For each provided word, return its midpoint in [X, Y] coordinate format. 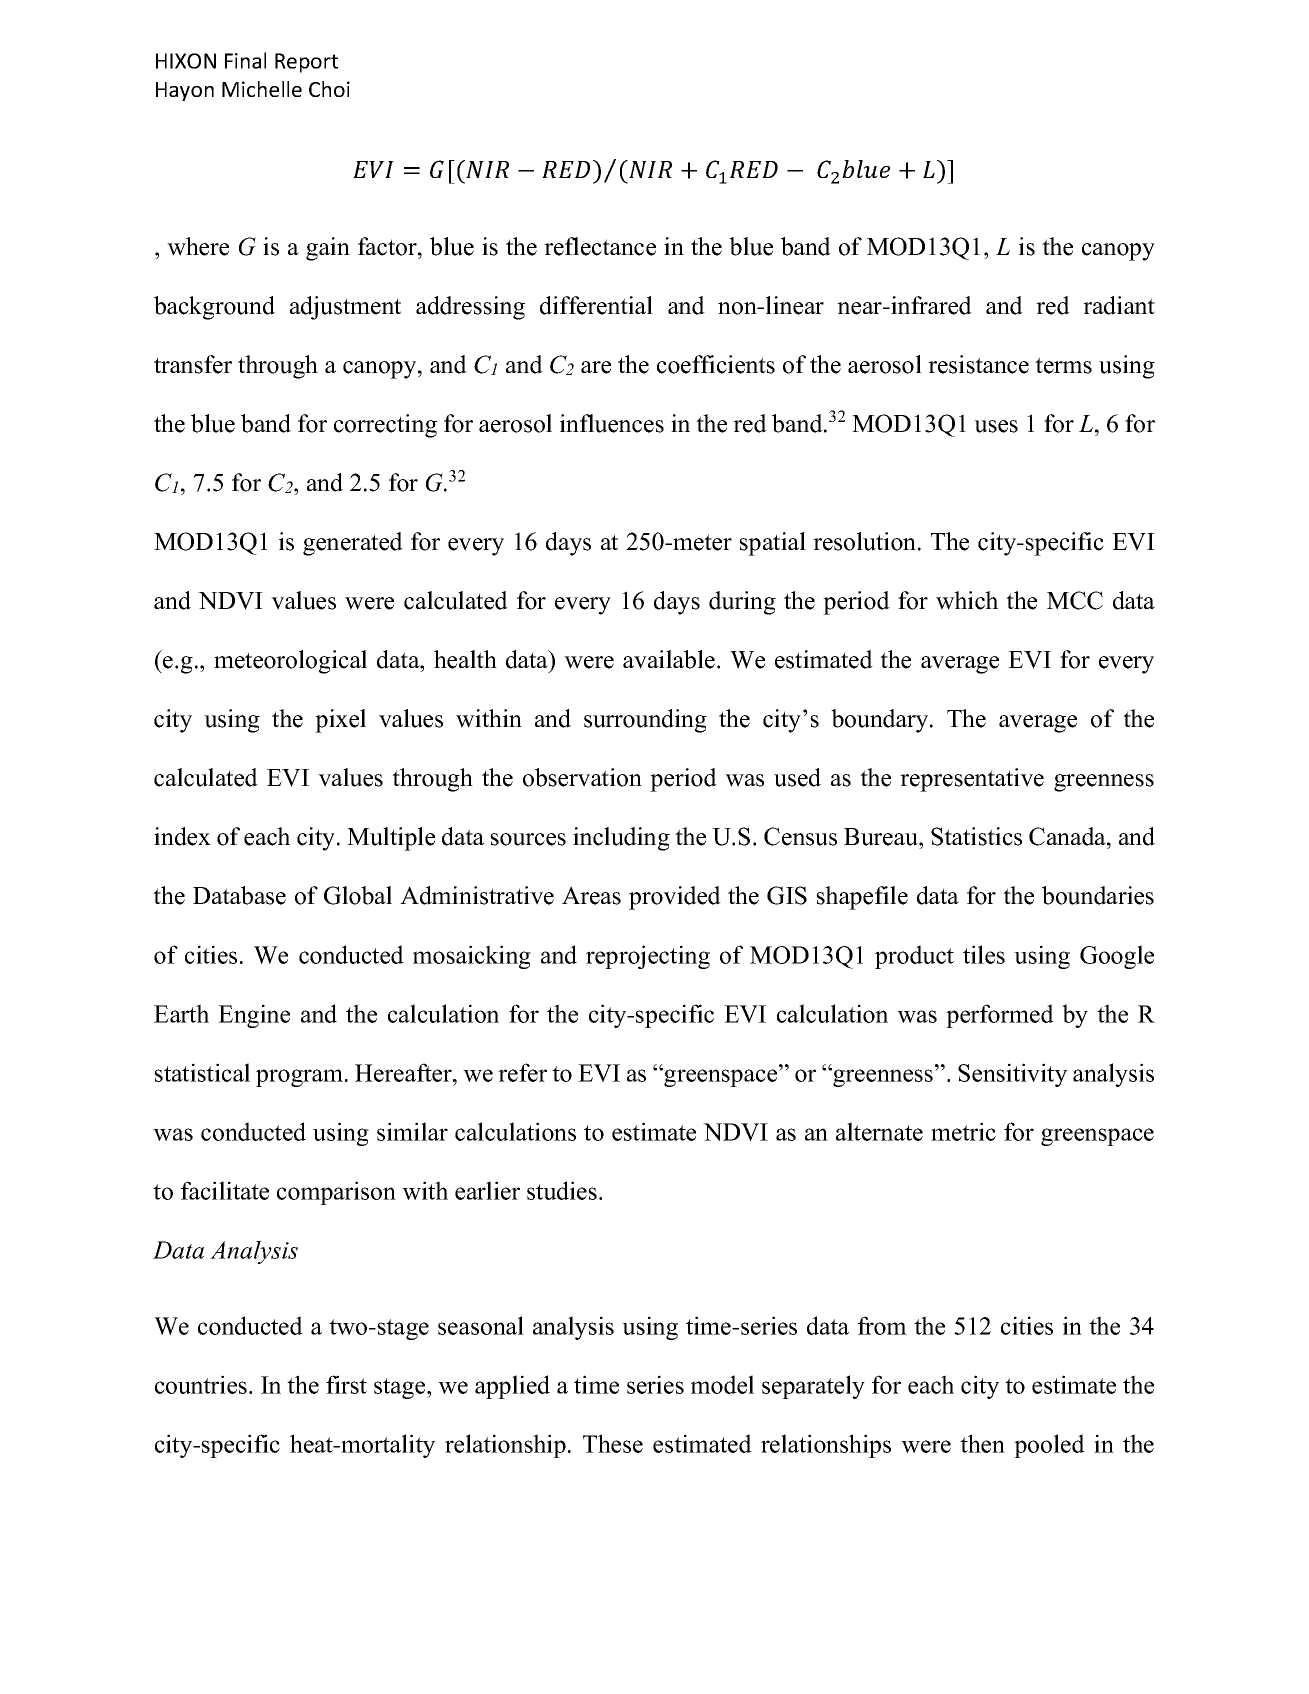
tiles [984, 954]
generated [353, 544]
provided [675, 898]
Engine [254, 1016]
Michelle [262, 89]
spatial [772, 544]
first [346, 1384]
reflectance [600, 246]
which [967, 600]
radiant [1119, 305]
